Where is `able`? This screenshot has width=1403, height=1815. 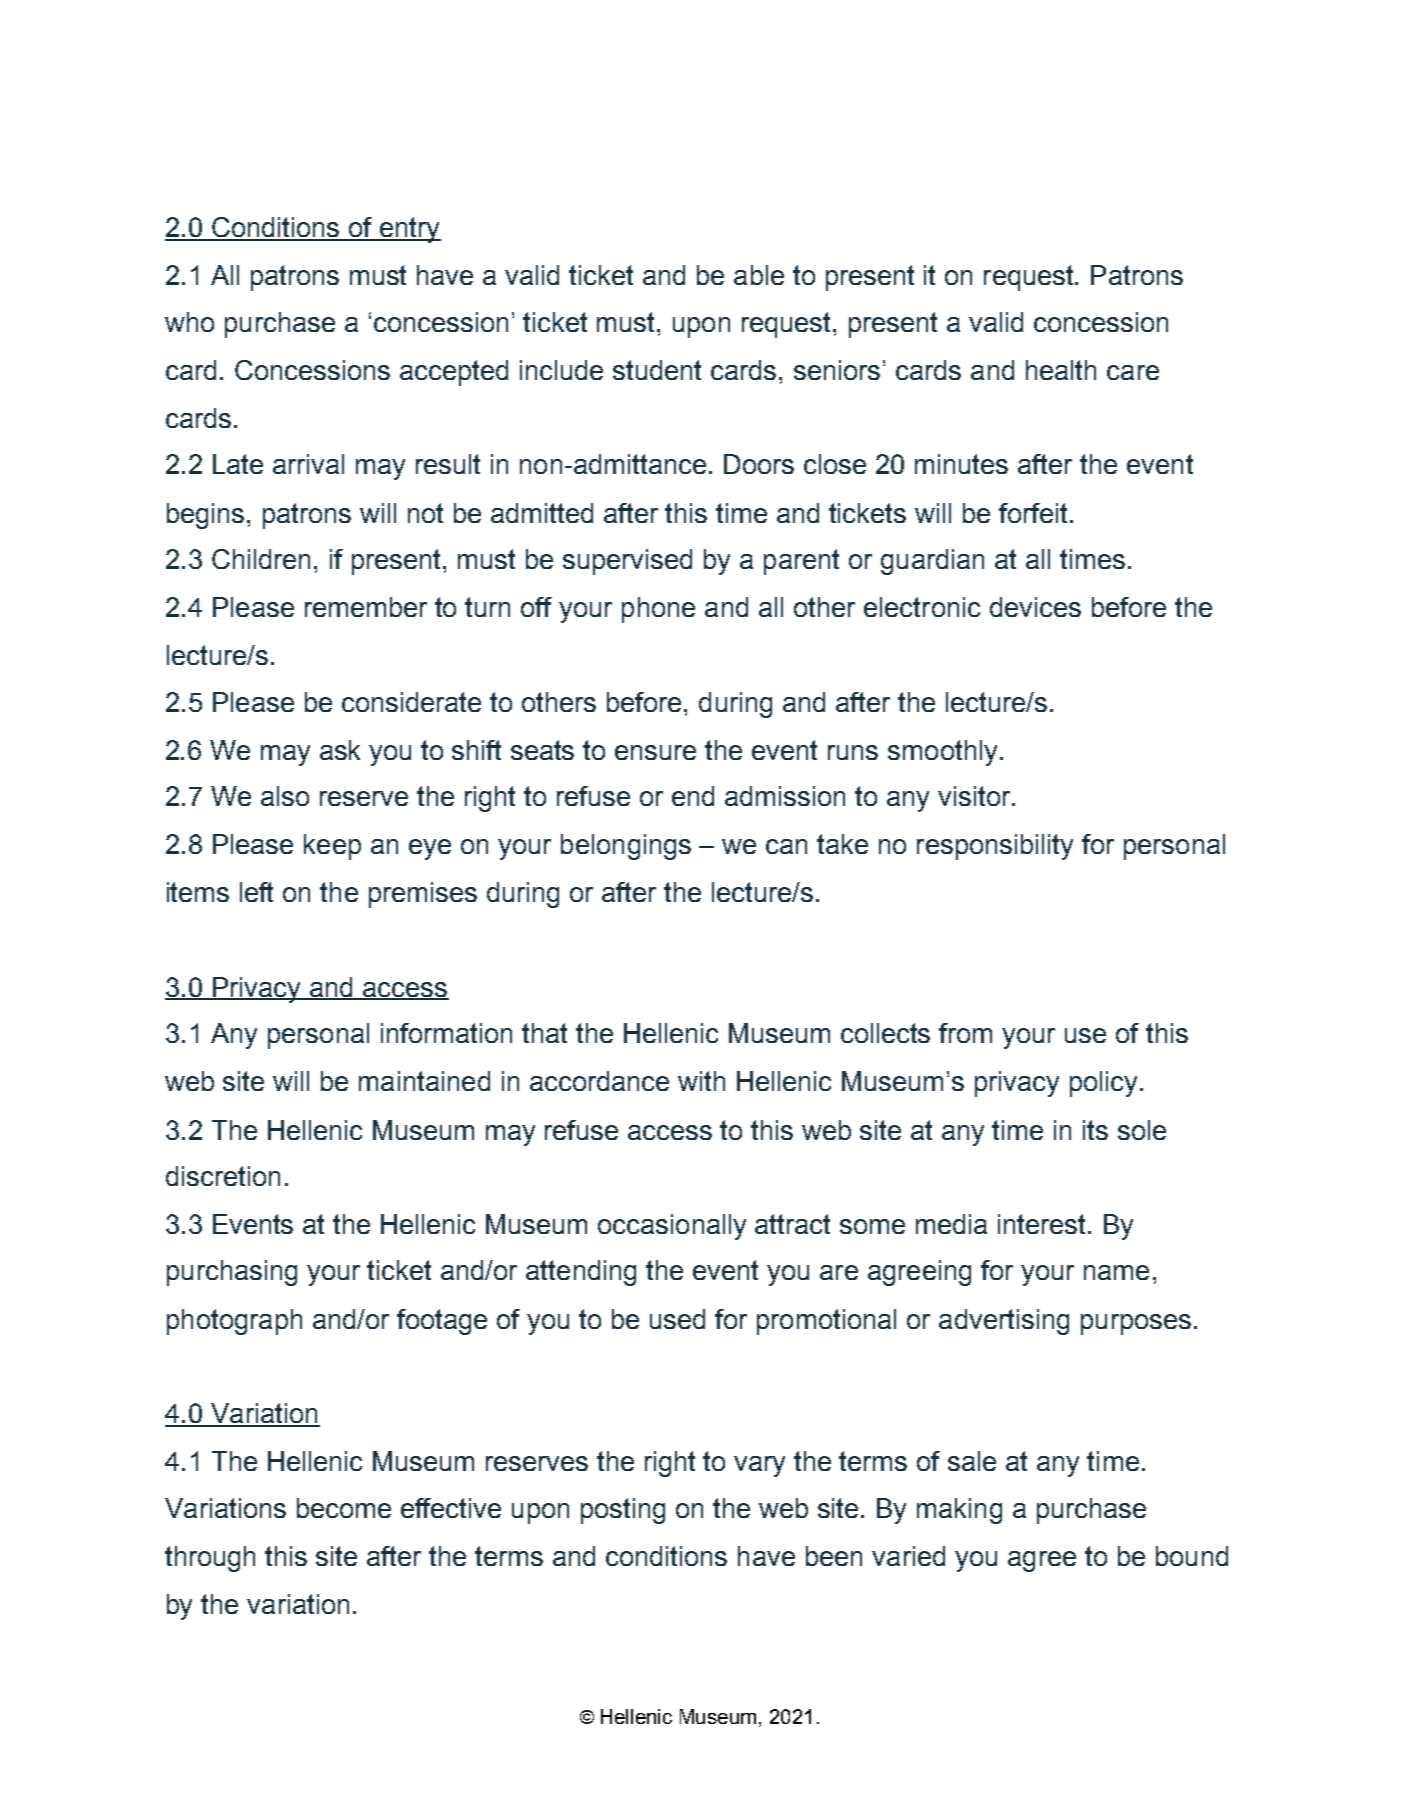
able is located at coordinates (759, 275).
